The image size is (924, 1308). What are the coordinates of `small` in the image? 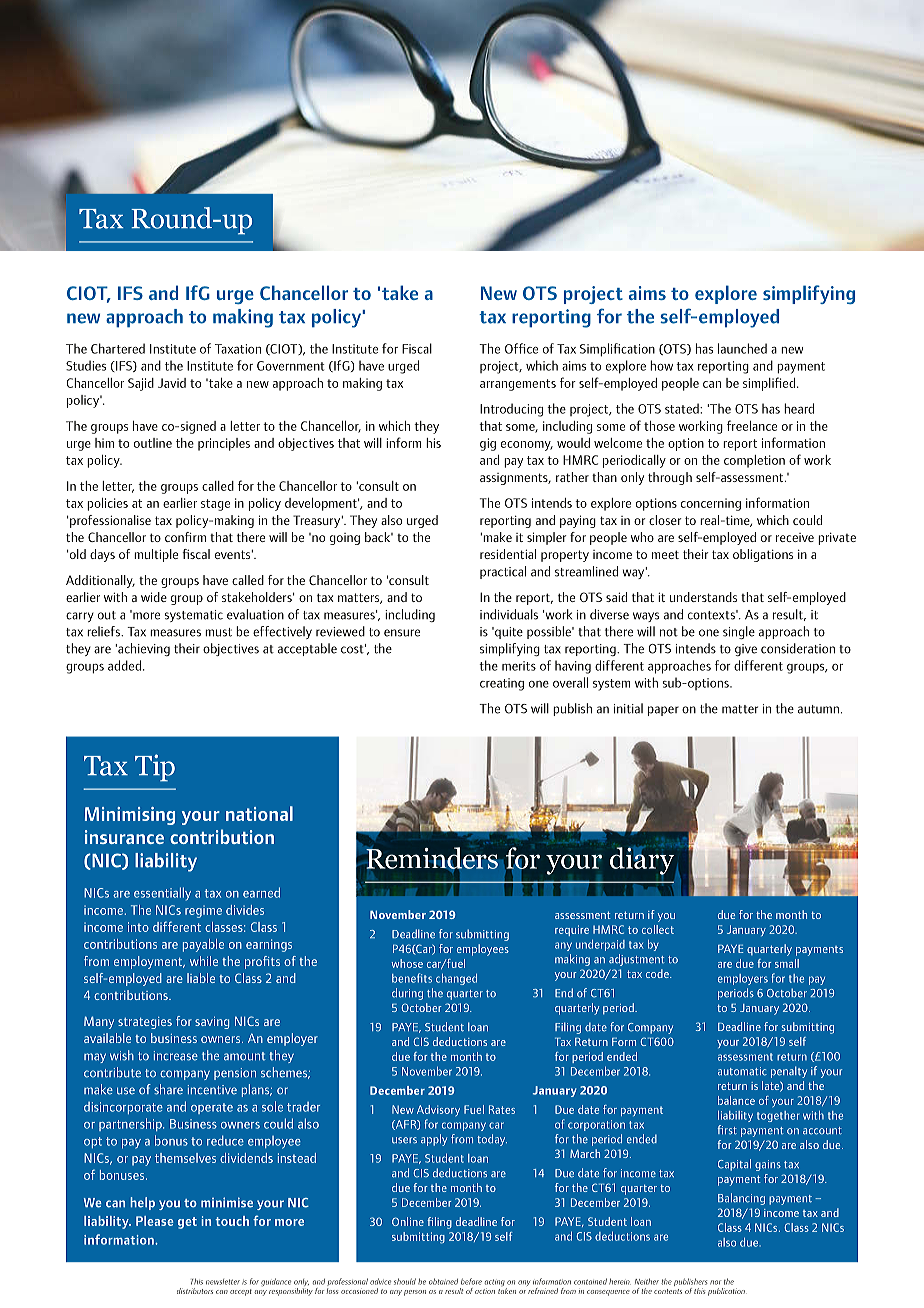 It's located at (787, 963).
